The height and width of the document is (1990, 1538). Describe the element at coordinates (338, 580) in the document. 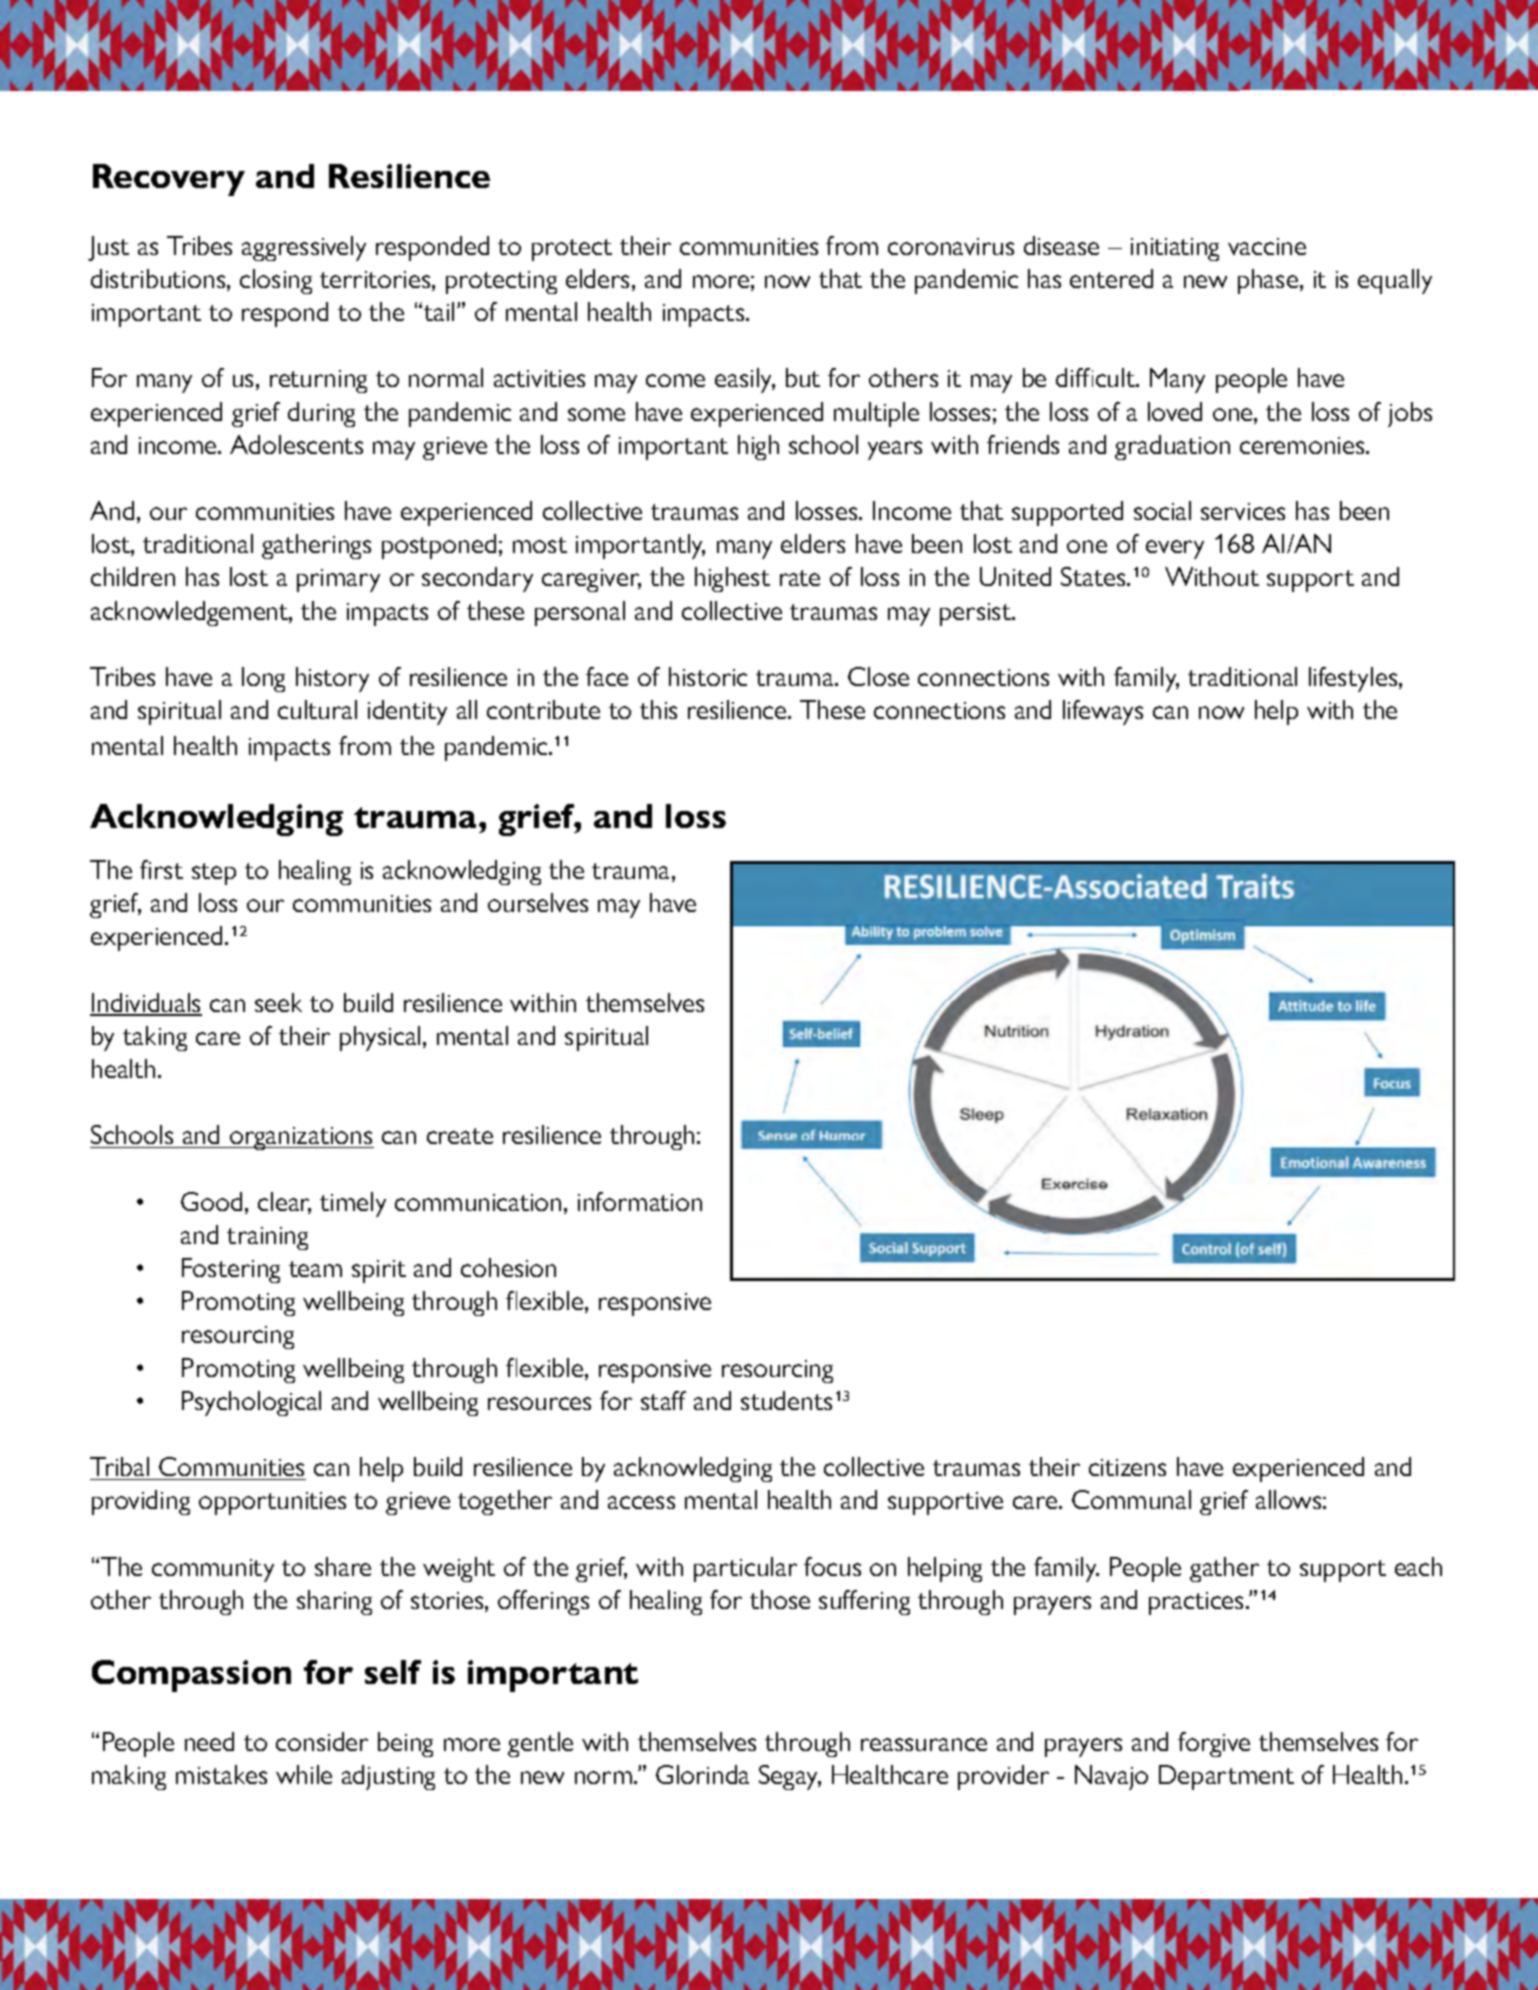

I see `primary` at that location.
